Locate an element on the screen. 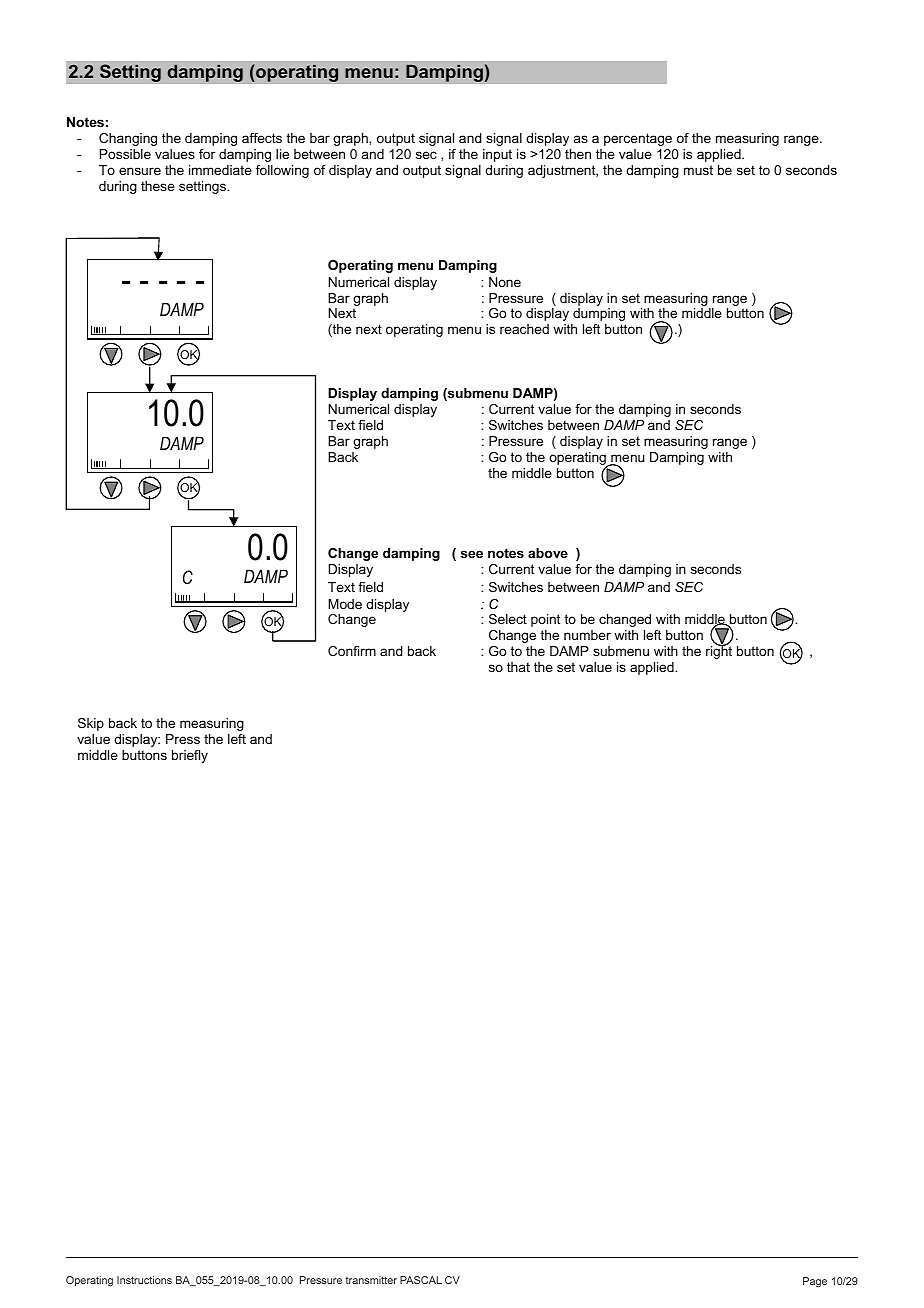  Skip is located at coordinates (91, 724).
